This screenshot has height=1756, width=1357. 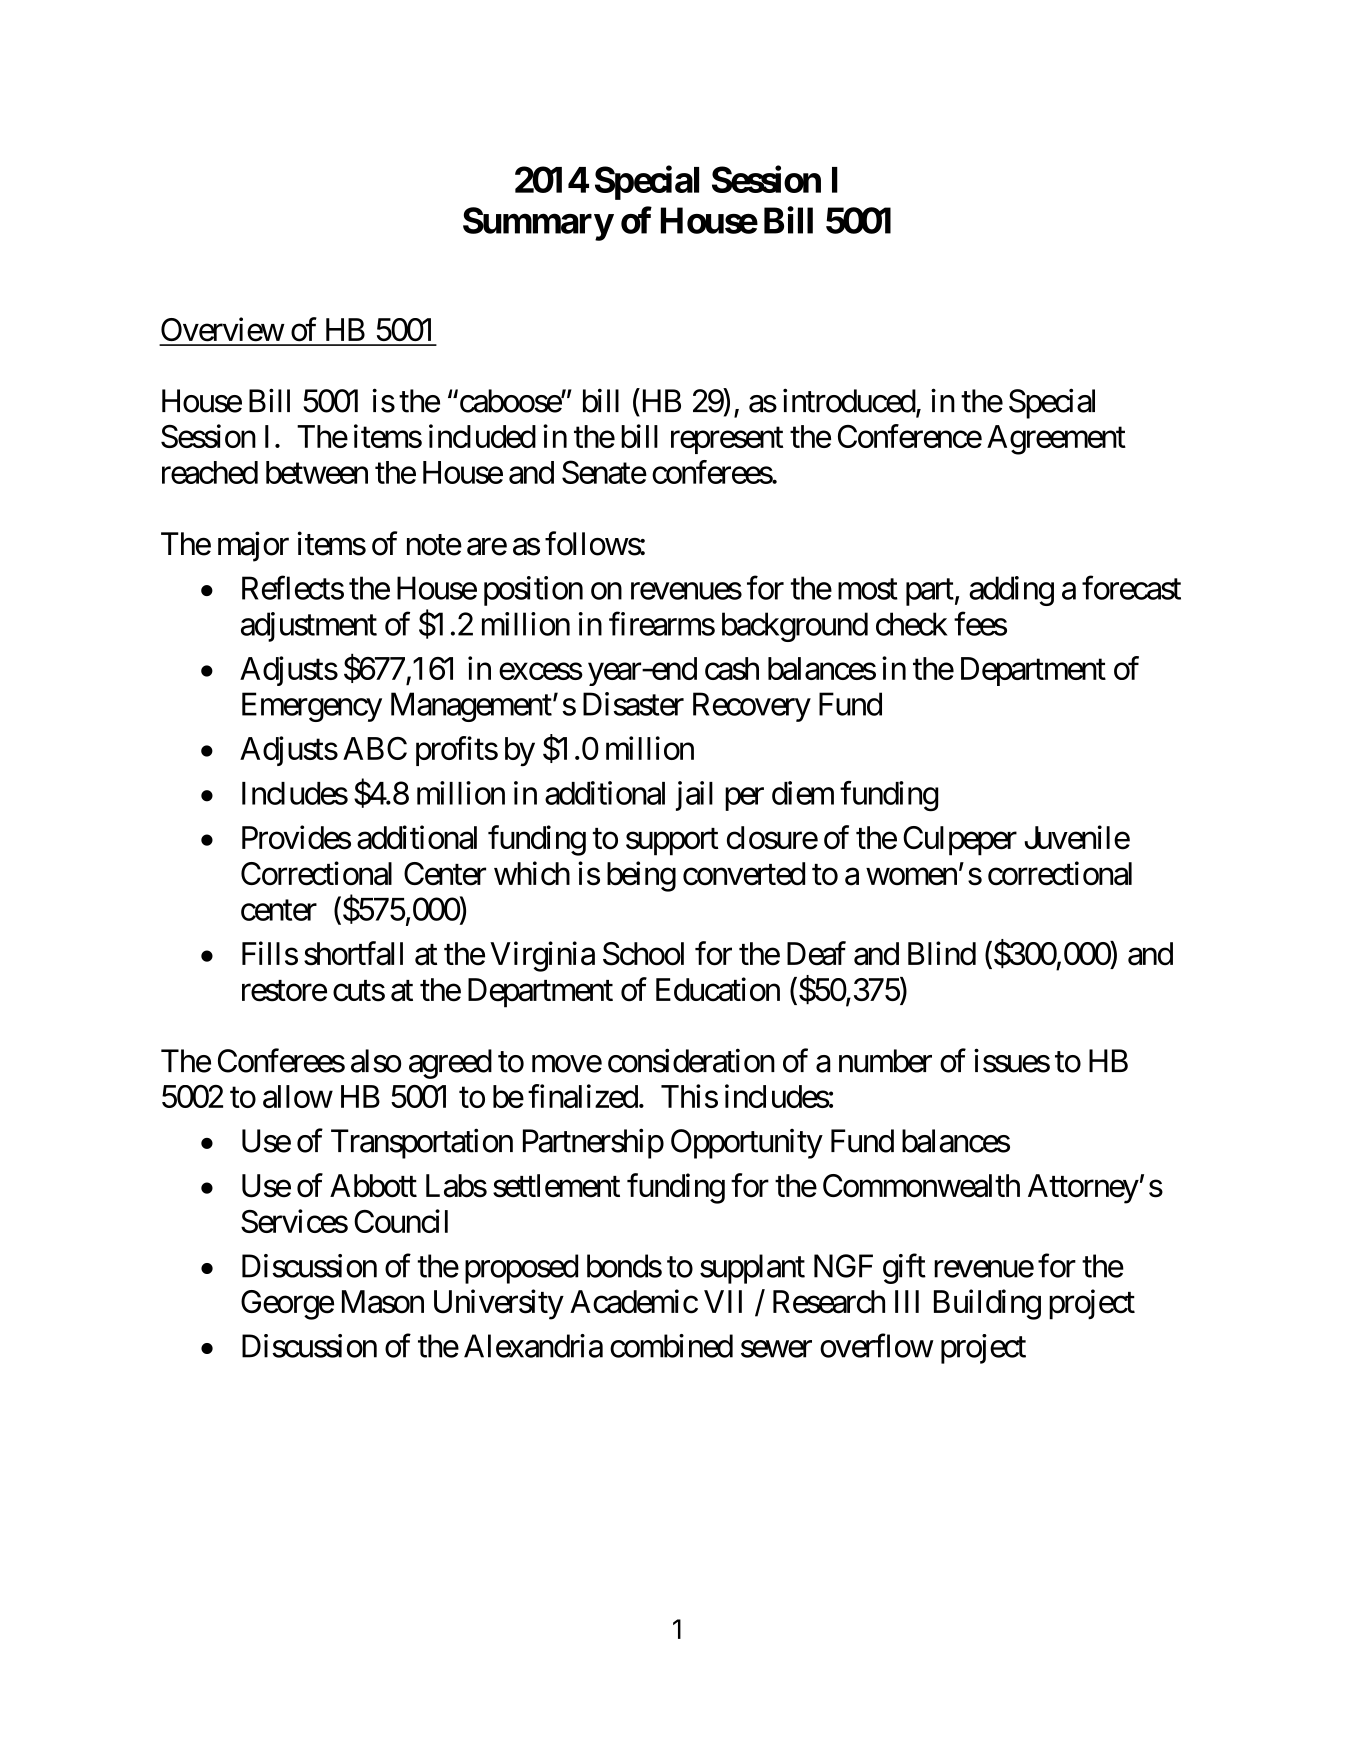 What do you see at coordinates (353, 953) in the screenshot?
I see `shortfall` at bounding box center [353, 953].
